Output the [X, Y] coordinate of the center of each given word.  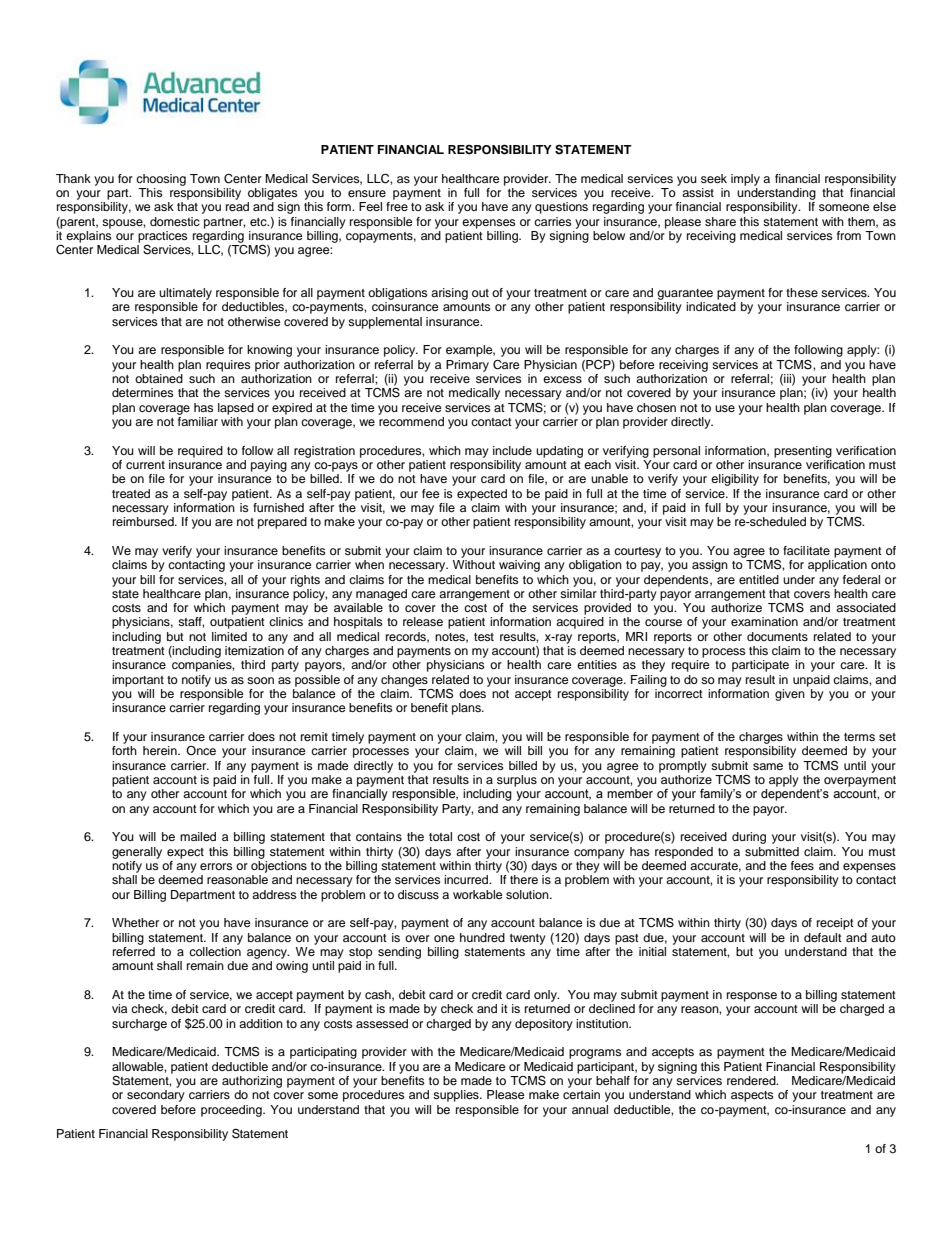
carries [553, 221]
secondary [156, 1096]
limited [229, 636]
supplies [457, 1096]
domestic [175, 221]
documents [777, 636]
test [484, 637]
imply [745, 180]
